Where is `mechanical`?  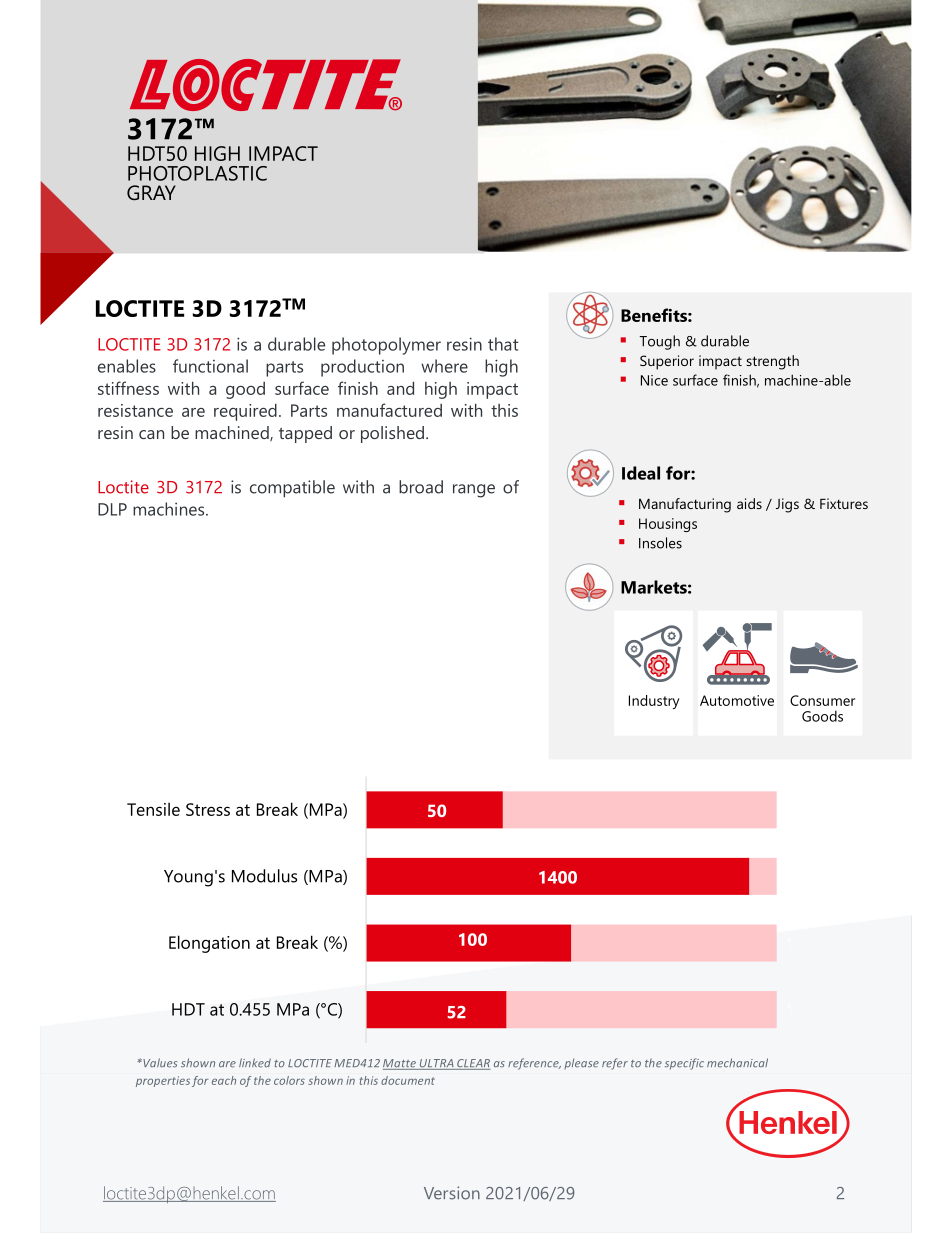 mechanical is located at coordinates (737, 1063).
